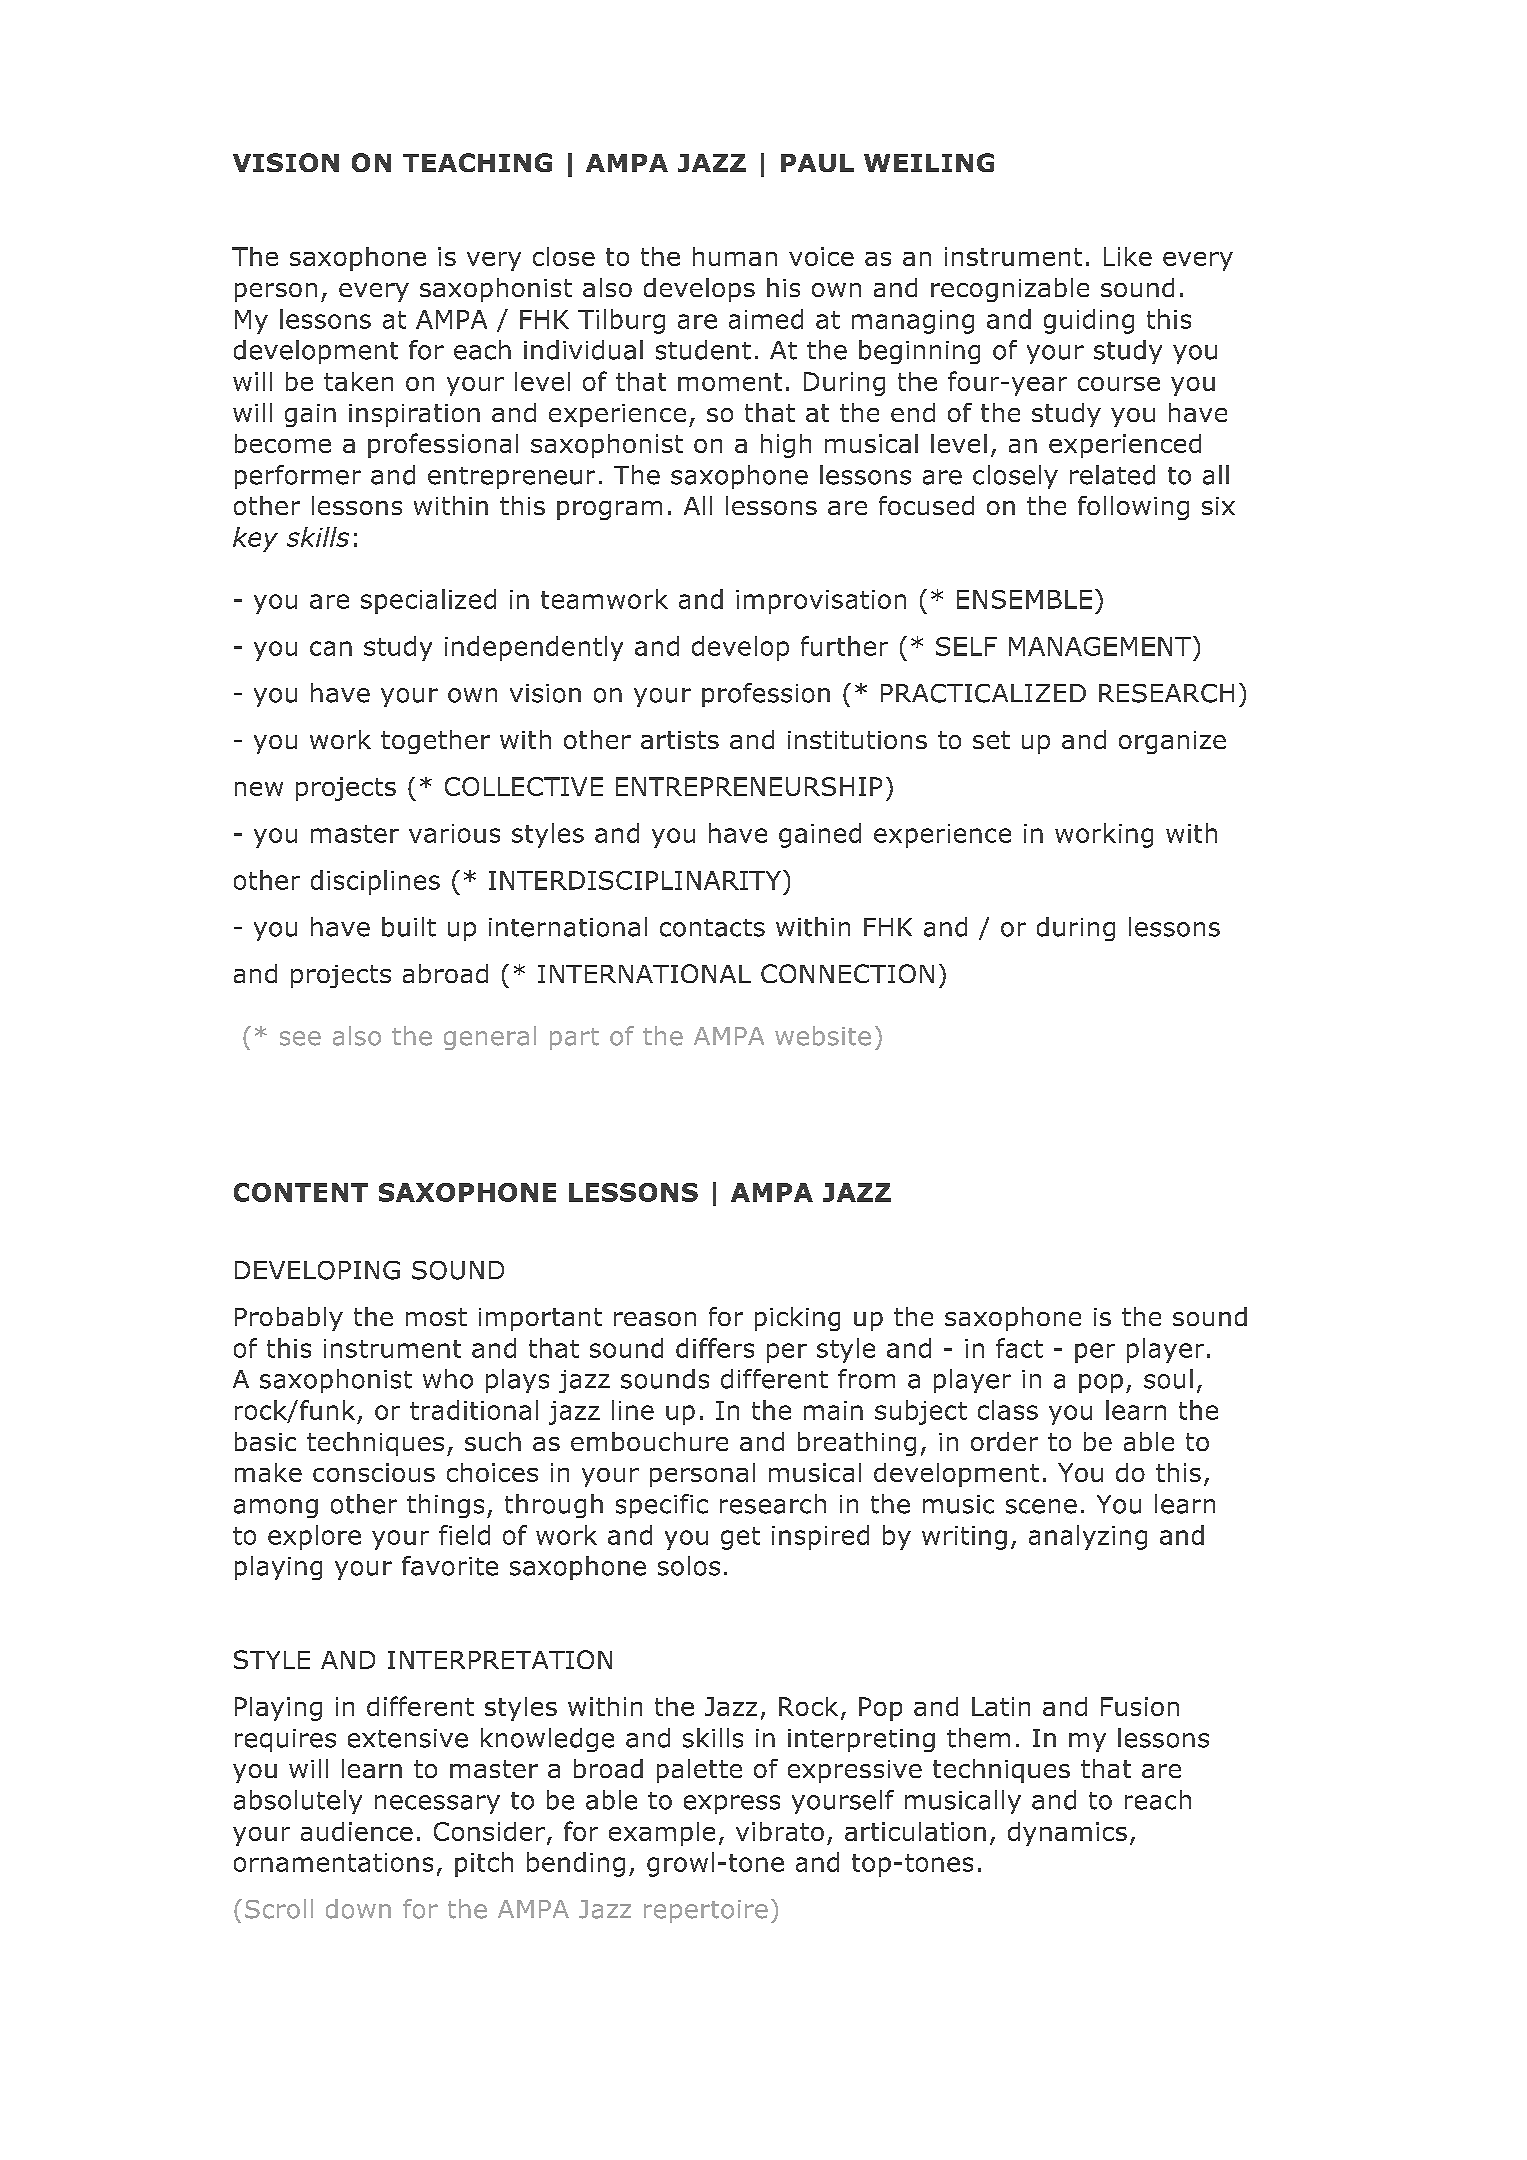 The height and width of the screenshot is (2160, 1527). What do you see at coordinates (1133, 508) in the screenshot?
I see `following` at bounding box center [1133, 508].
